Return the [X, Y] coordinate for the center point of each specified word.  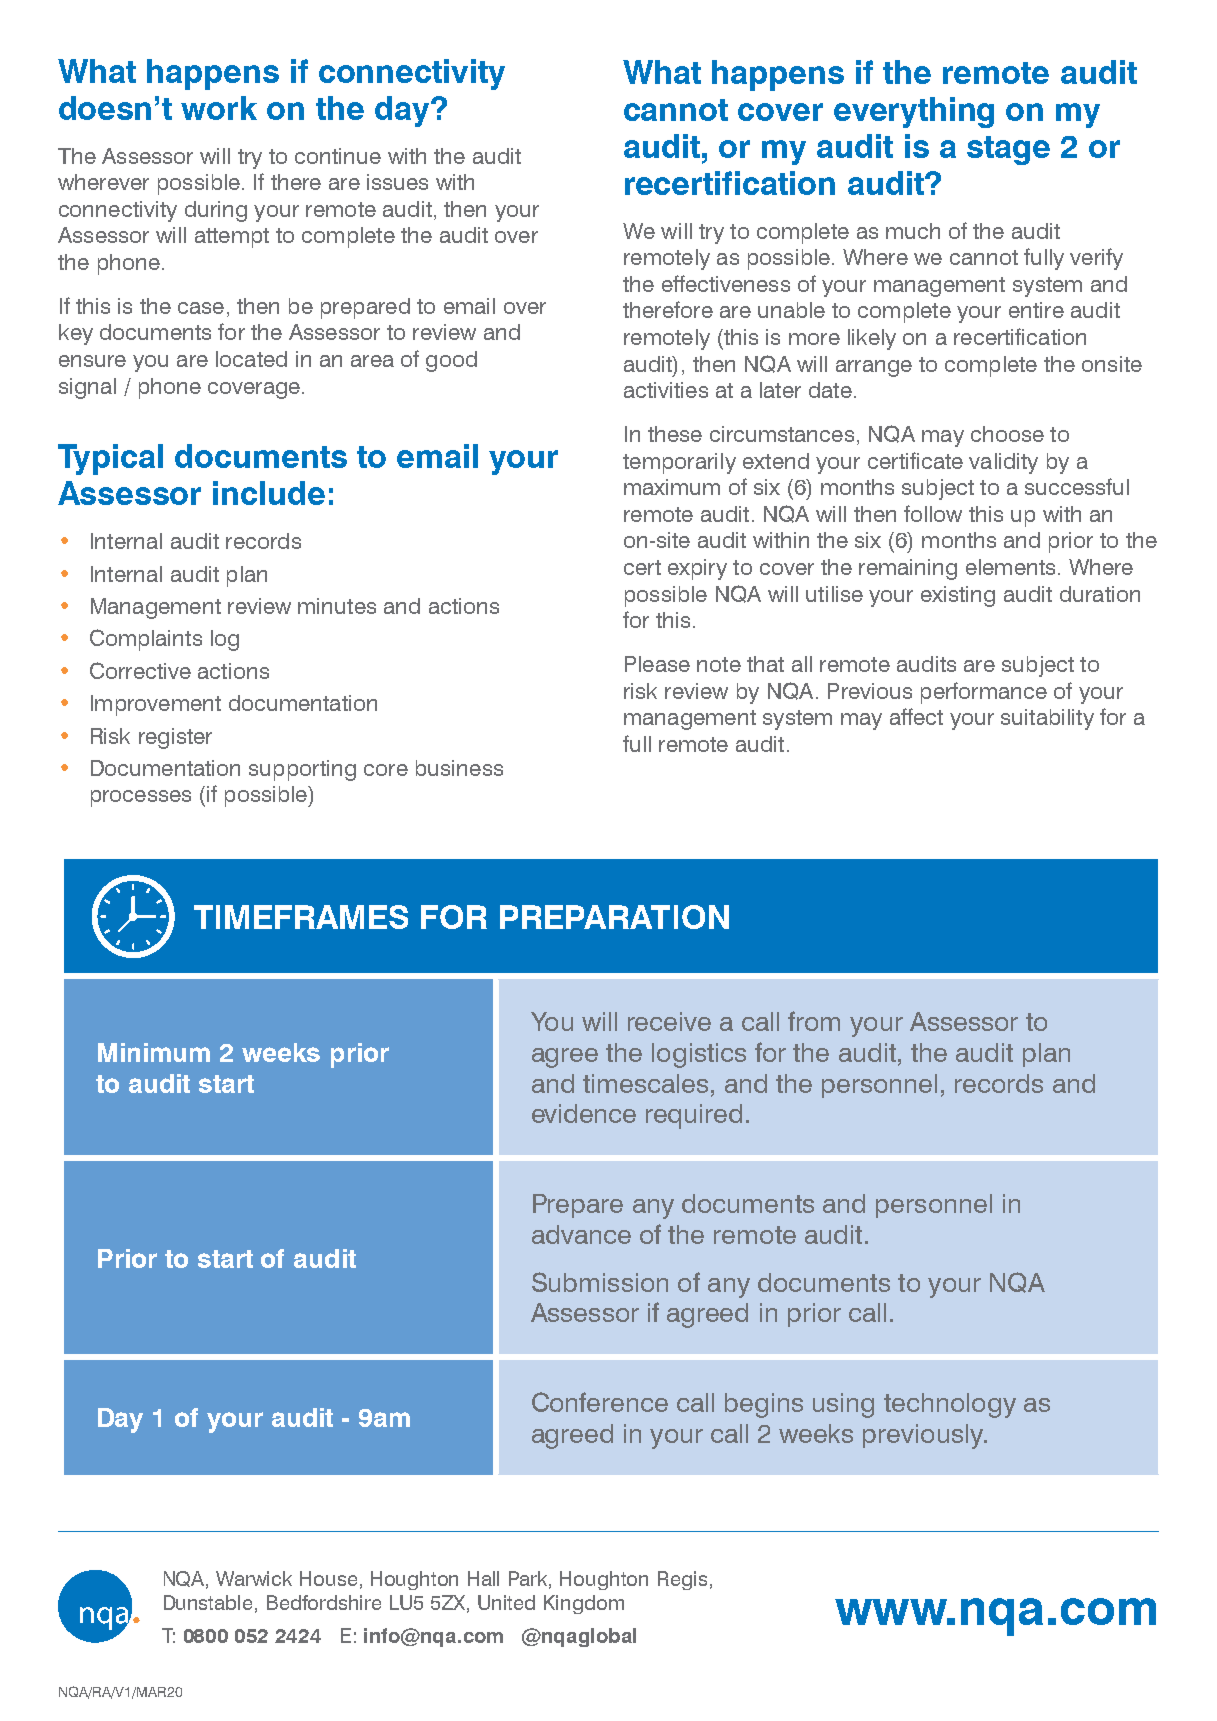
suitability [1047, 719]
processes [141, 798]
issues [397, 182]
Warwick [254, 1578]
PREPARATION [614, 917]
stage [1008, 150]
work [219, 108]
